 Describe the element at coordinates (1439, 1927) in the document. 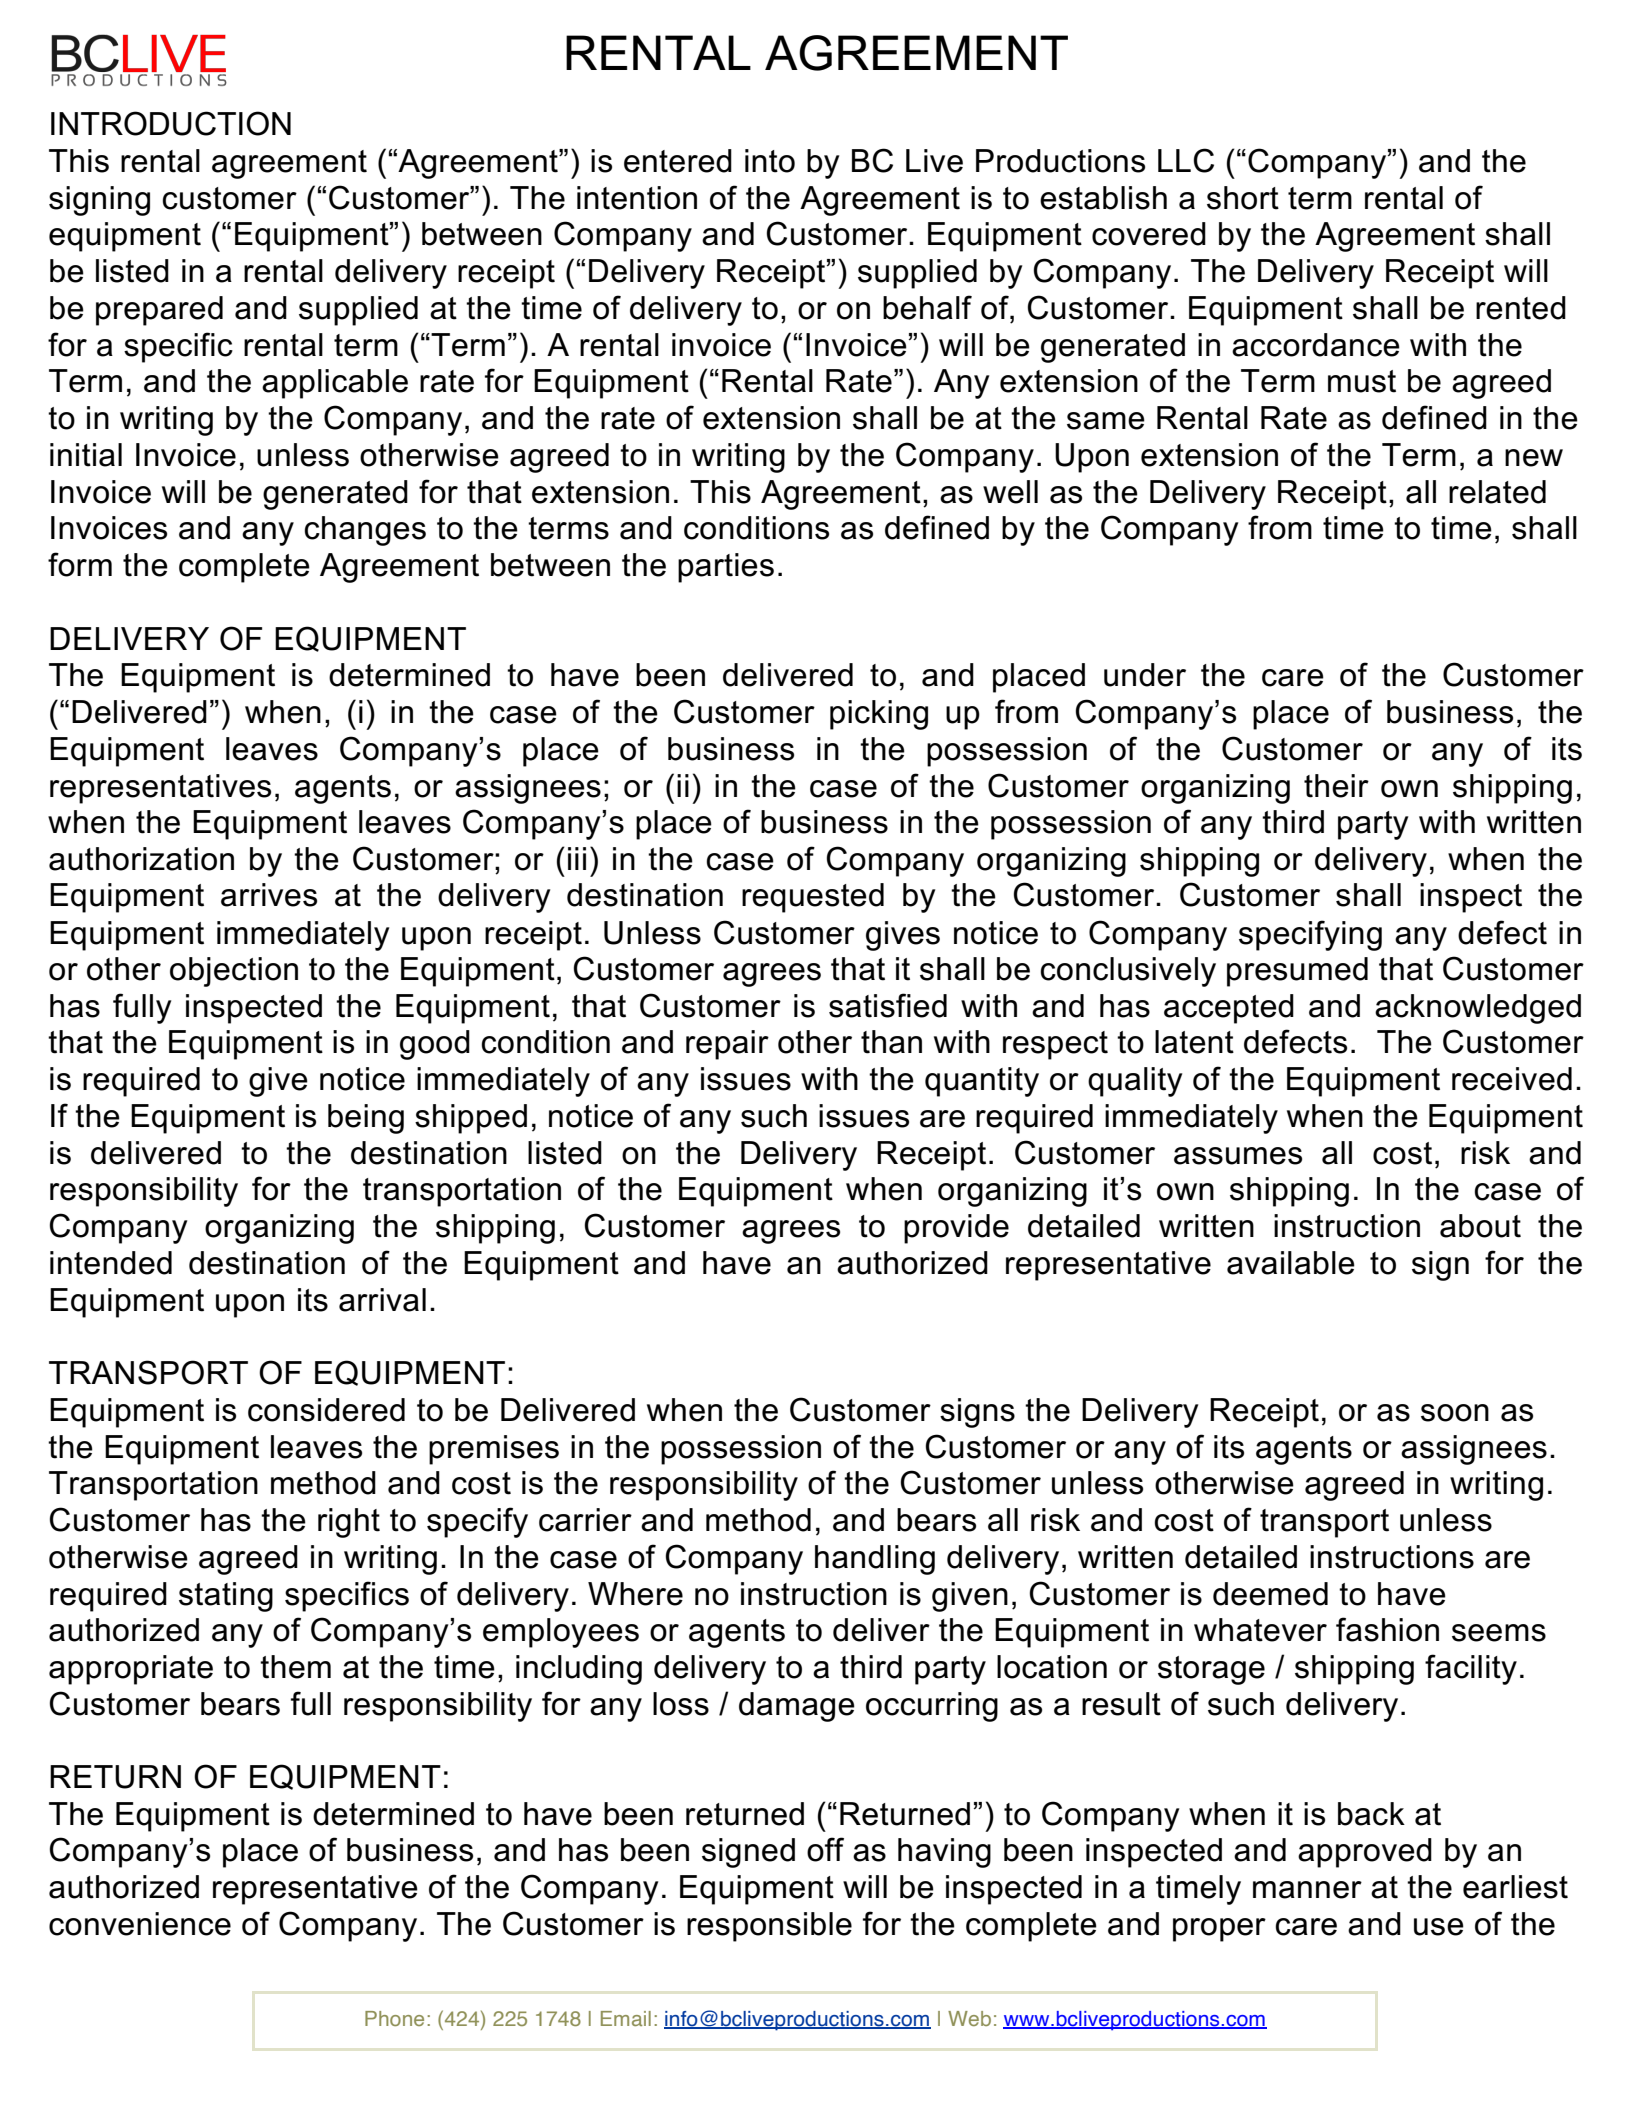

I see `use` at that location.
